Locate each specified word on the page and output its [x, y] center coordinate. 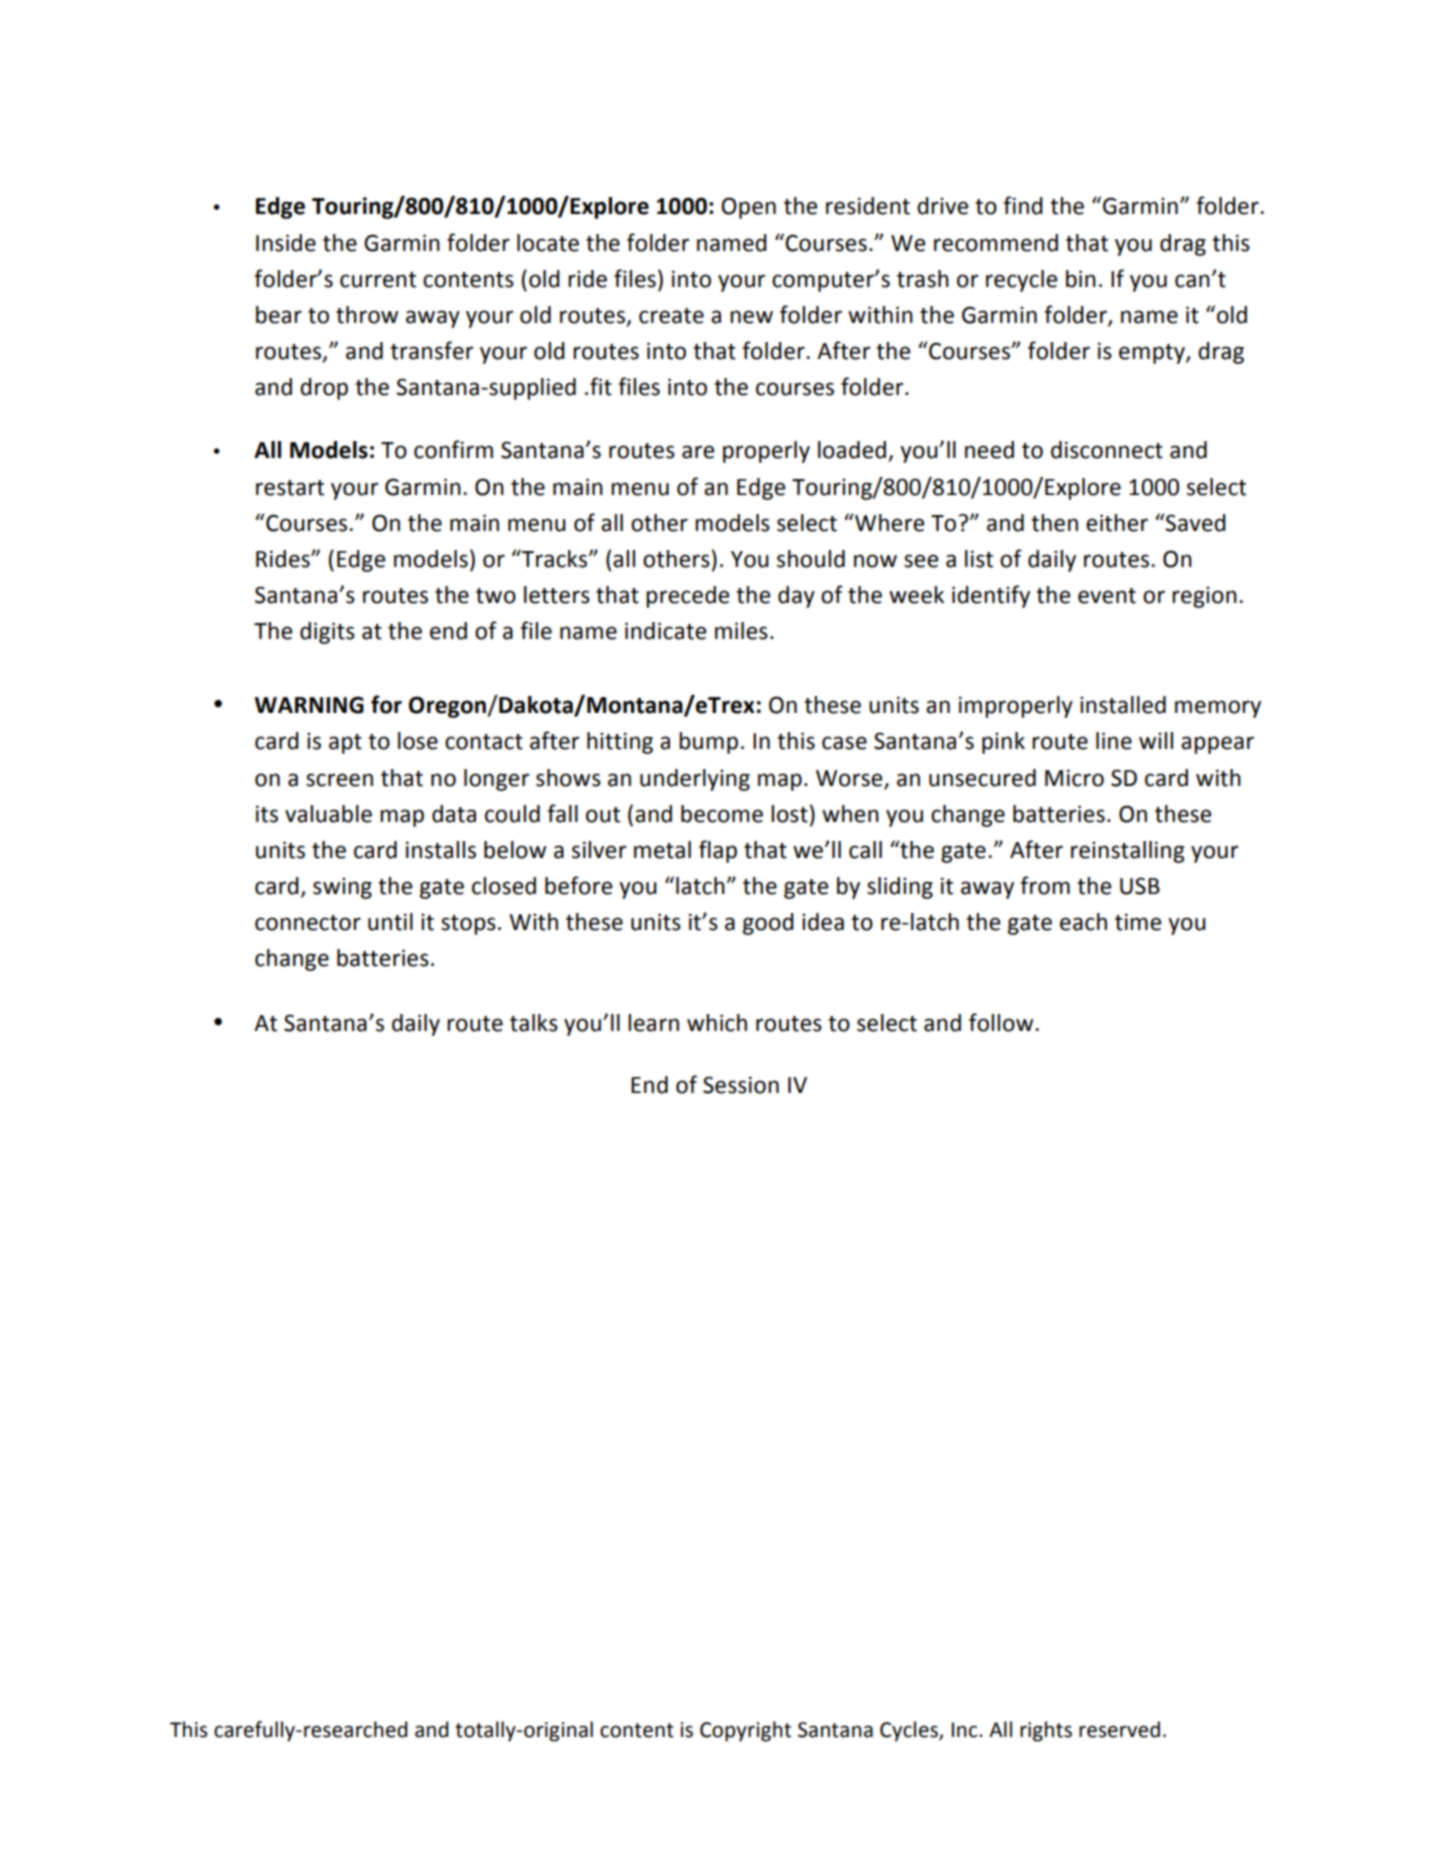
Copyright [745, 1731]
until [390, 922]
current [378, 280]
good [768, 924]
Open [748, 208]
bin [1081, 279]
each [1083, 922]
